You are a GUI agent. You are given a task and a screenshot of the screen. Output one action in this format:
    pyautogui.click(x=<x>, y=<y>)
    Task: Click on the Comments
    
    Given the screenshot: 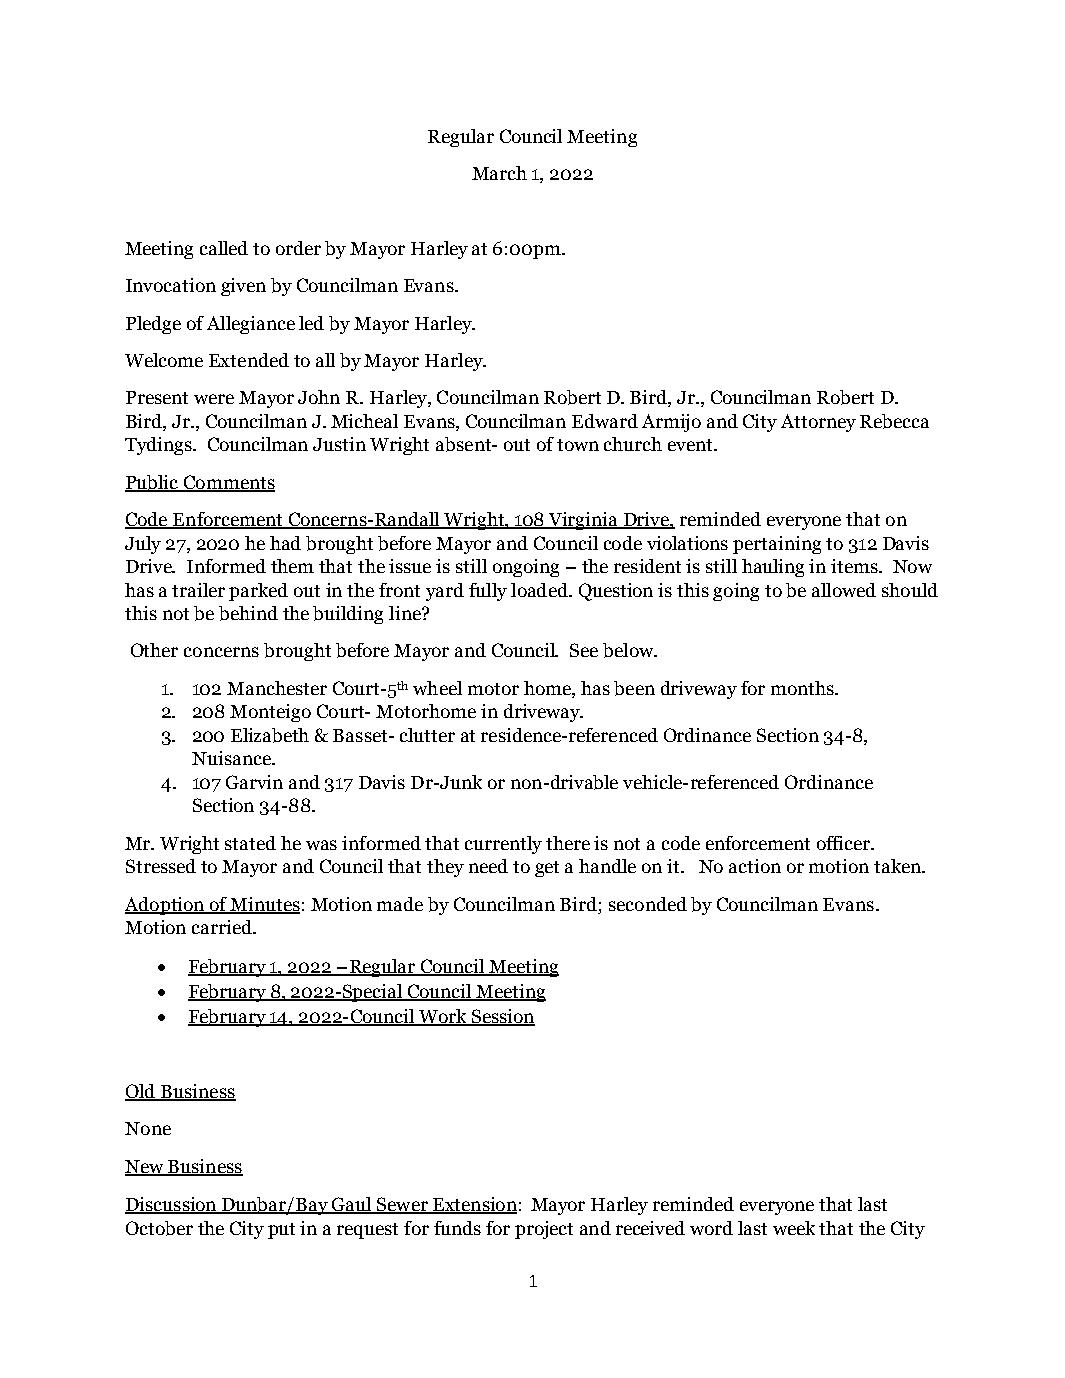 What is the action you would take?
    pyautogui.click(x=228, y=483)
